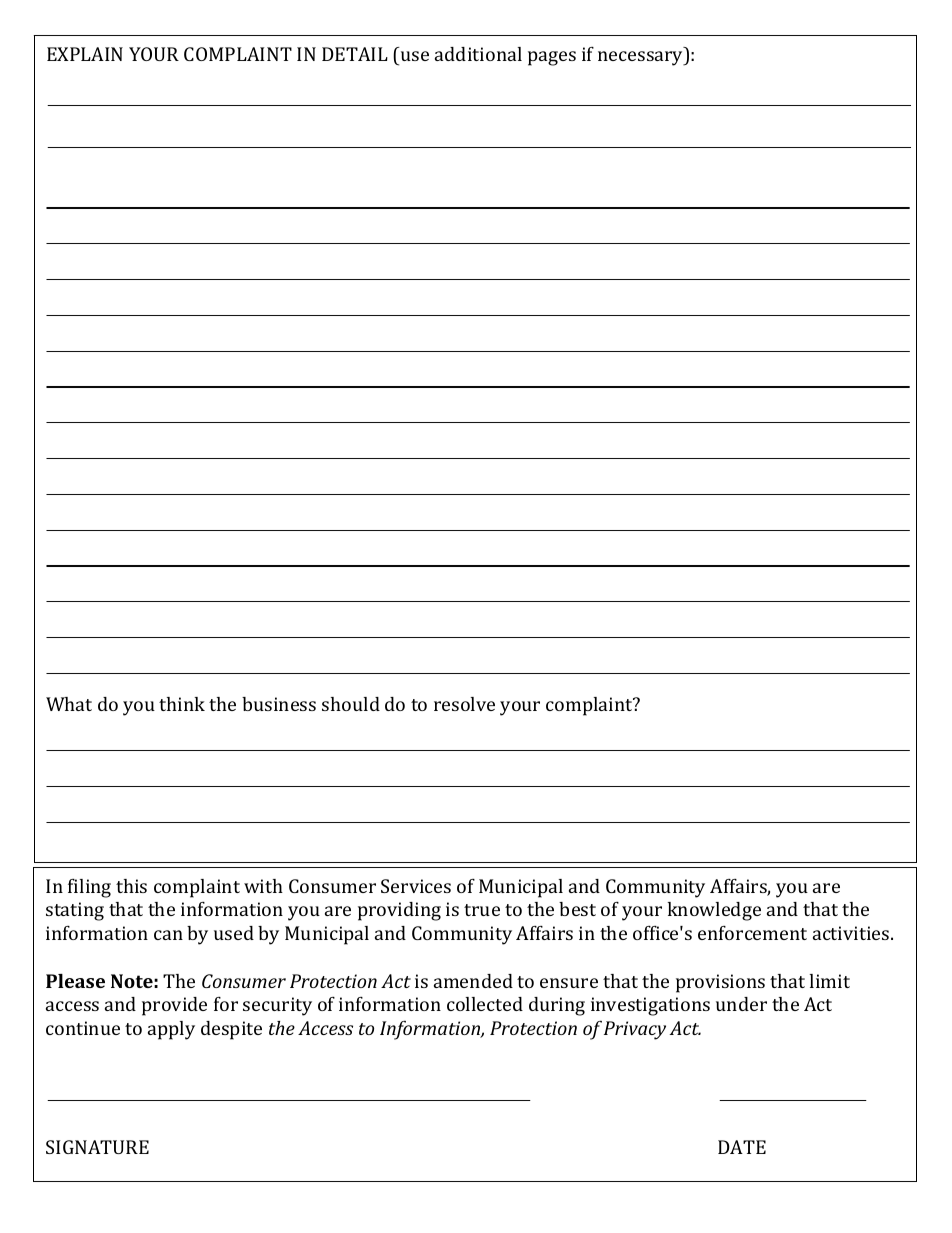 The height and width of the page is (1233, 952). What do you see at coordinates (642, 58) in the page?
I see `necessary` at bounding box center [642, 58].
